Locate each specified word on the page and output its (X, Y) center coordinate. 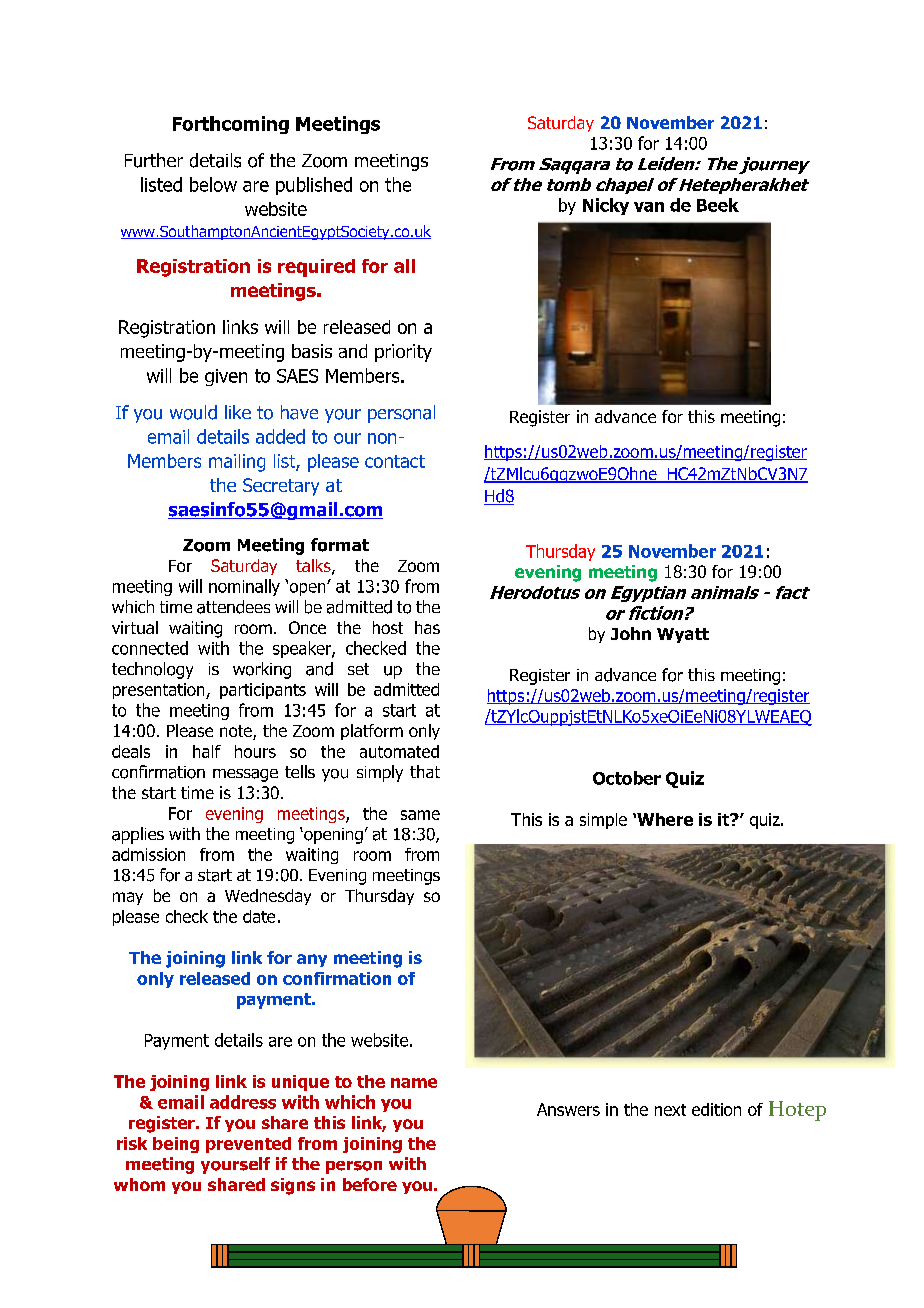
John (631, 633)
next (670, 1110)
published (314, 186)
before (370, 1184)
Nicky (606, 206)
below (213, 184)
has (427, 627)
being (176, 1145)
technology (152, 670)
